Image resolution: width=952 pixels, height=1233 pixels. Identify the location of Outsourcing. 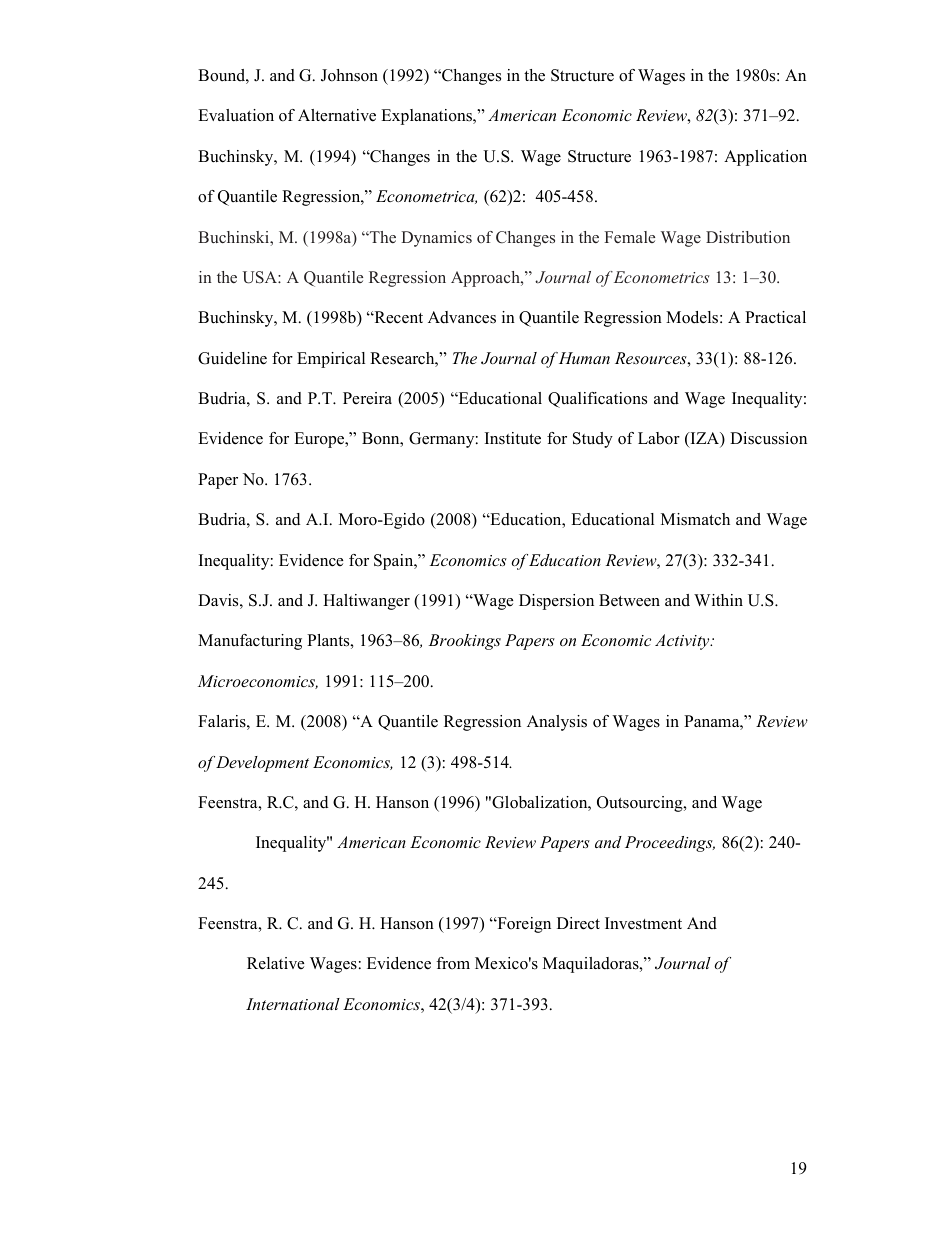
(641, 804).
